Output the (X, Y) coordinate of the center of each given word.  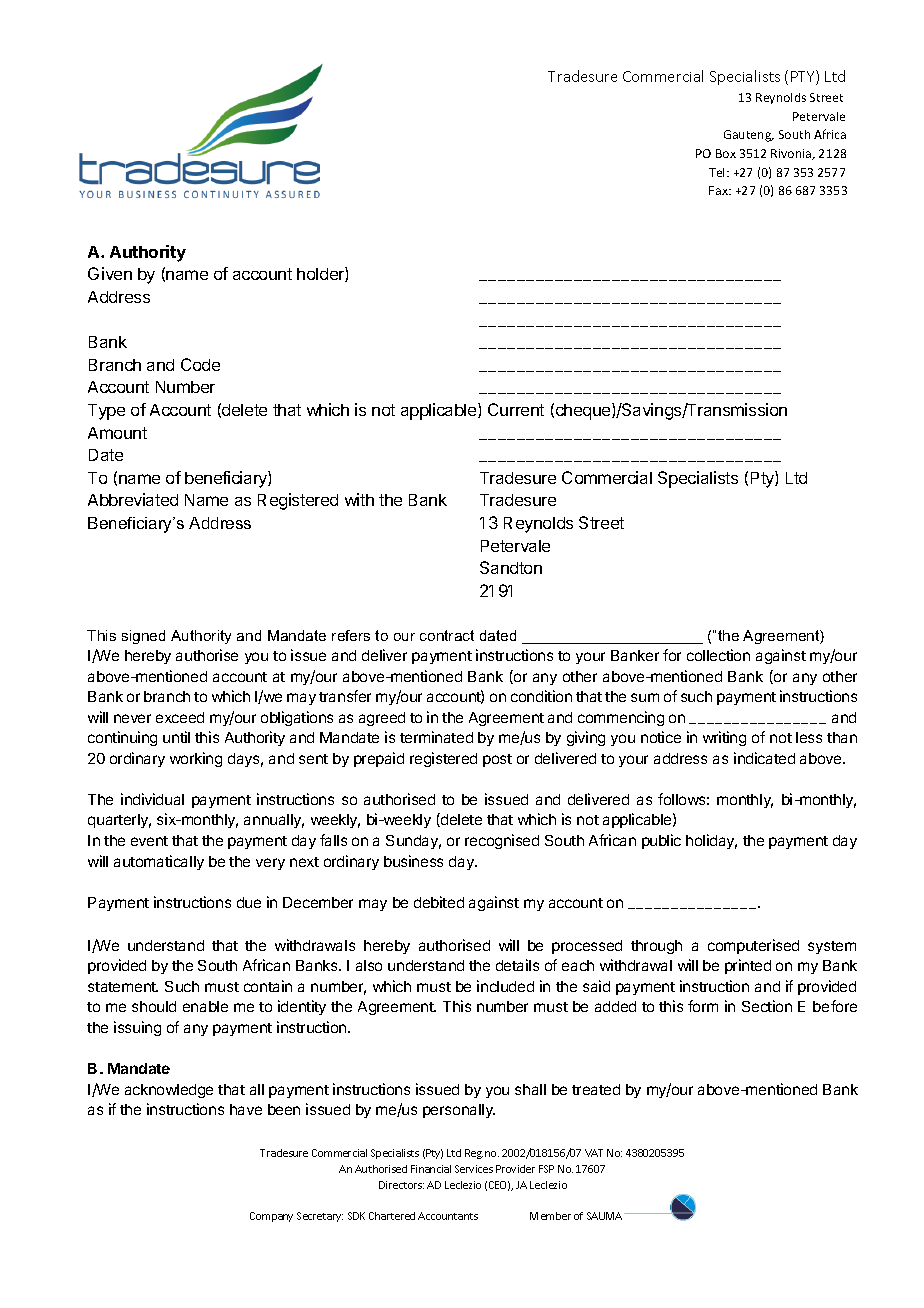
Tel (718, 172)
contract (447, 635)
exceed (180, 717)
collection (718, 655)
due (249, 902)
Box (726, 153)
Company (271, 1217)
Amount (117, 433)
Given (110, 273)
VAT (594, 1153)
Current (516, 409)
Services (474, 1169)
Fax (719, 190)
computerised (753, 946)
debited (439, 902)
